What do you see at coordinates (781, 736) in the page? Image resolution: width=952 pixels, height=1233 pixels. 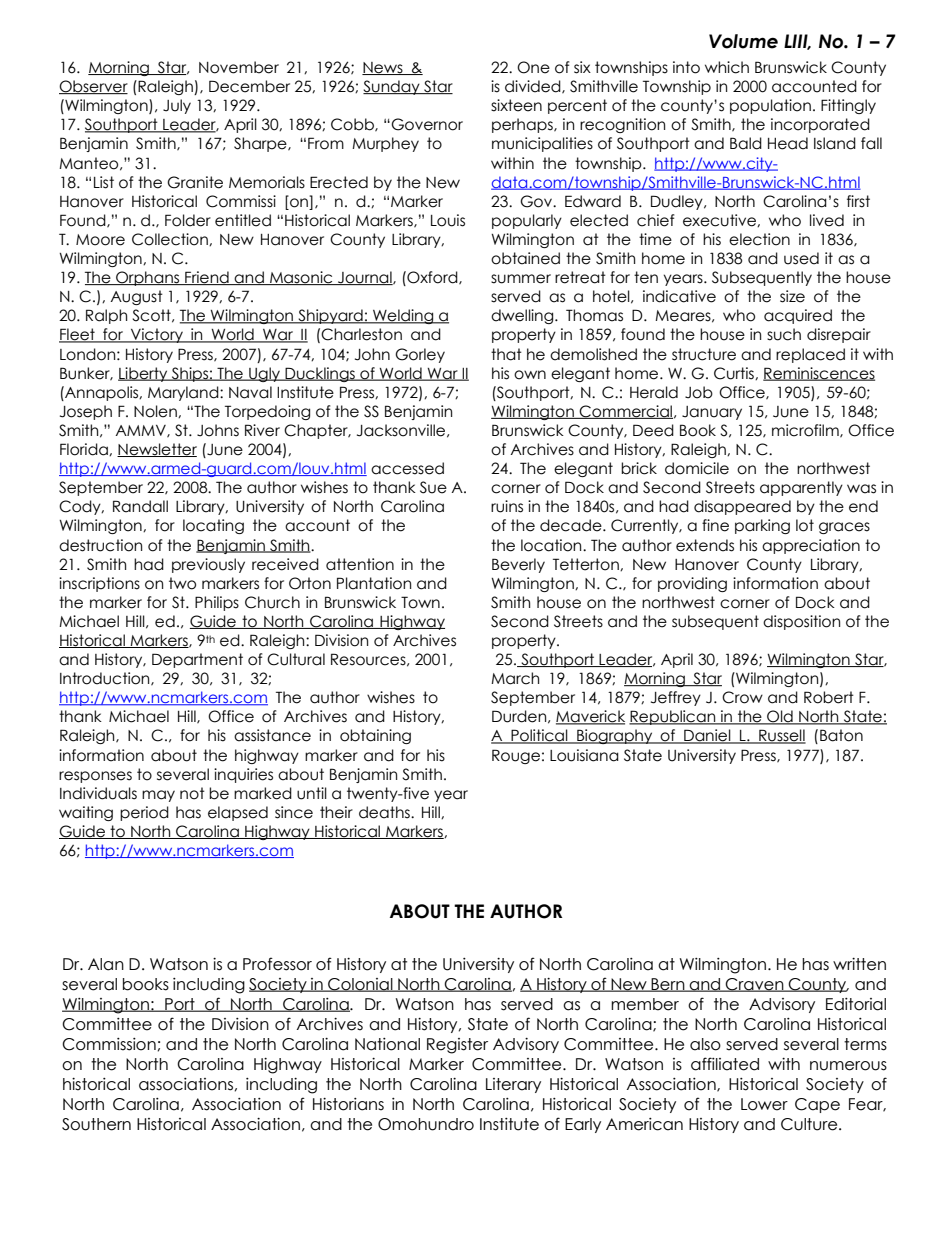 I see `Russell` at bounding box center [781, 736].
